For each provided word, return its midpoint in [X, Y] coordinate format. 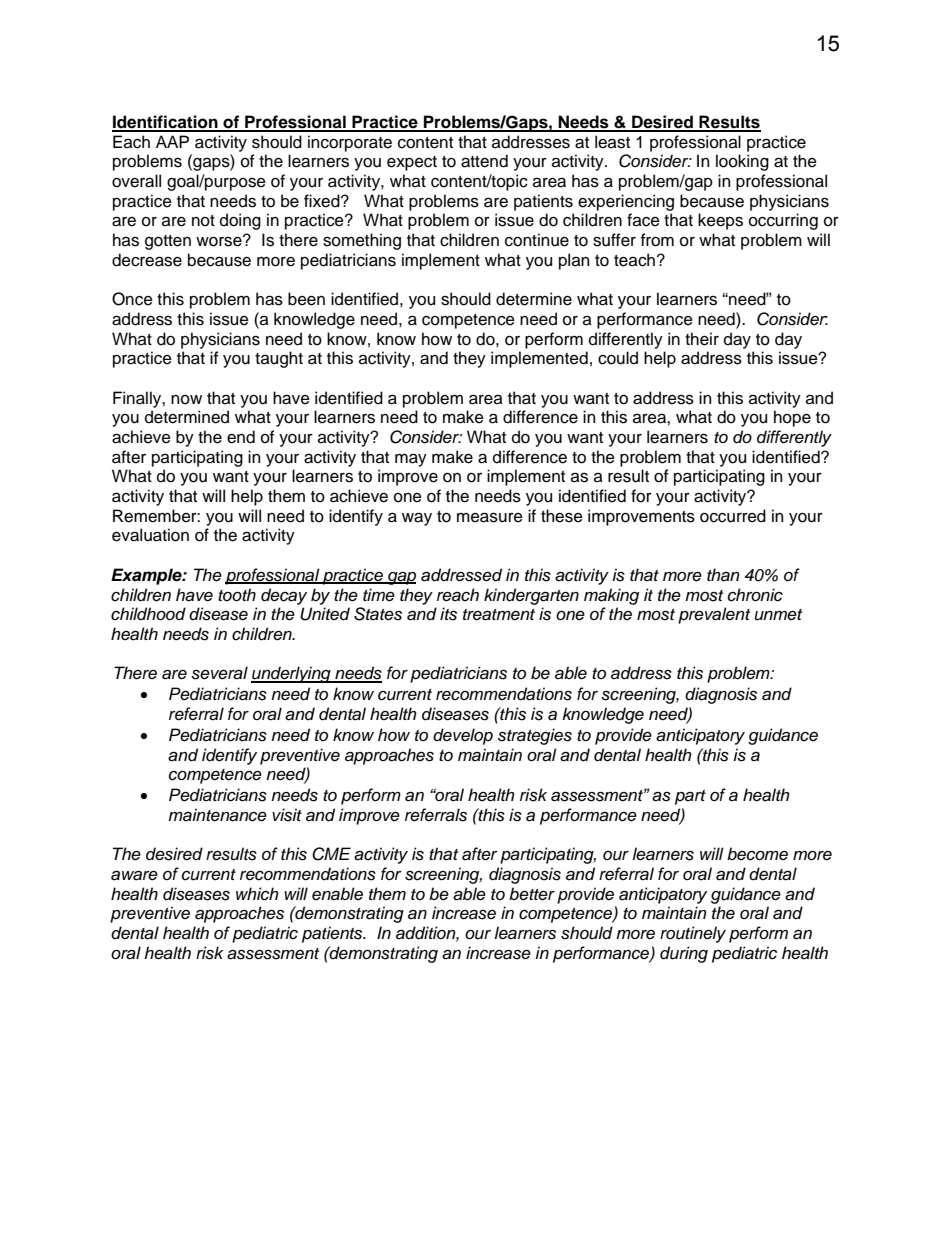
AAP [172, 141]
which [257, 894]
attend [484, 161]
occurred [733, 516]
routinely [693, 934]
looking [742, 162]
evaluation [150, 535]
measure [490, 517]
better [532, 894]
